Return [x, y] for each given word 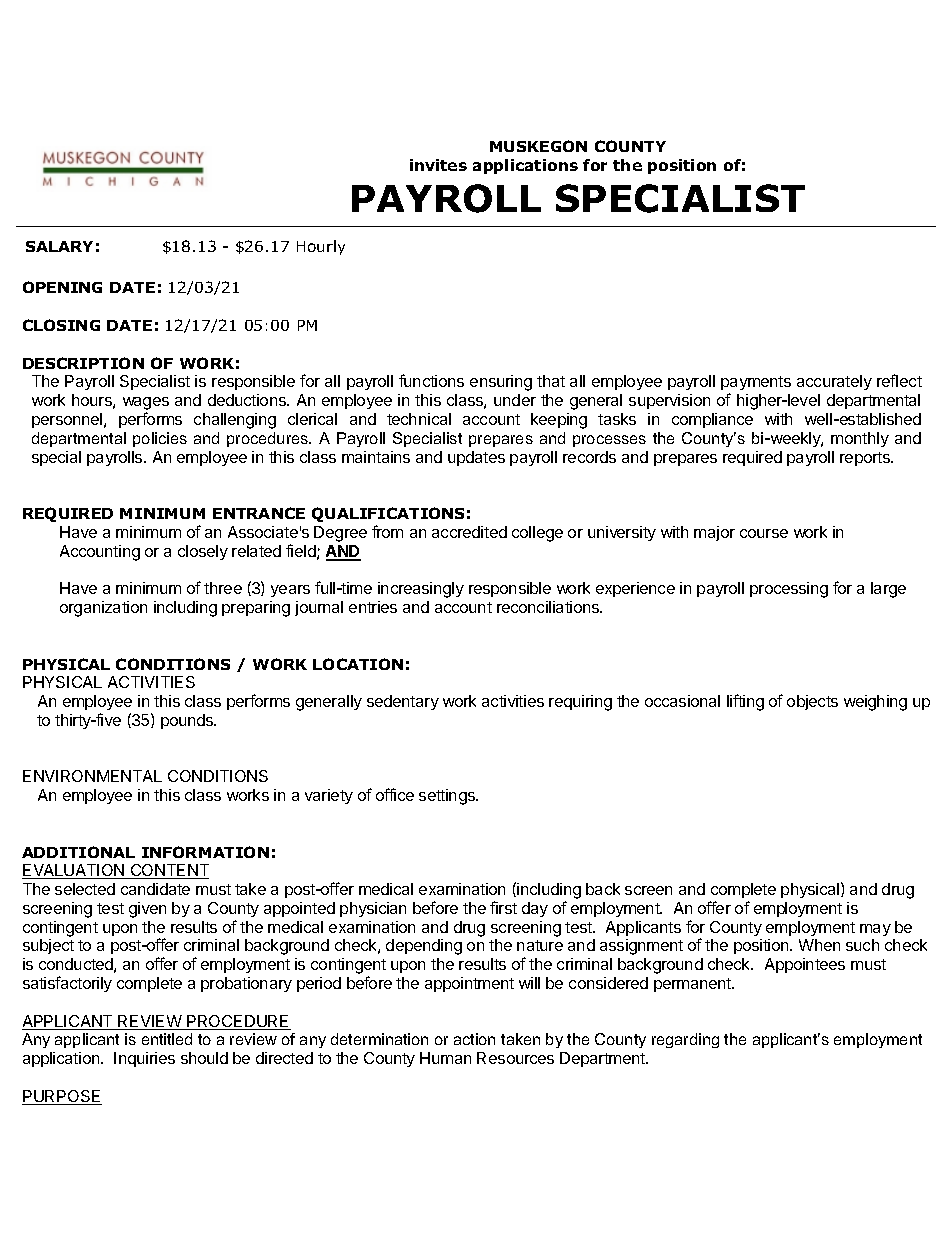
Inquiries [144, 1059]
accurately [834, 382]
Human [445, 1058]
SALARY [59, 246]
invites [438, 165]
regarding [685, 1040]
